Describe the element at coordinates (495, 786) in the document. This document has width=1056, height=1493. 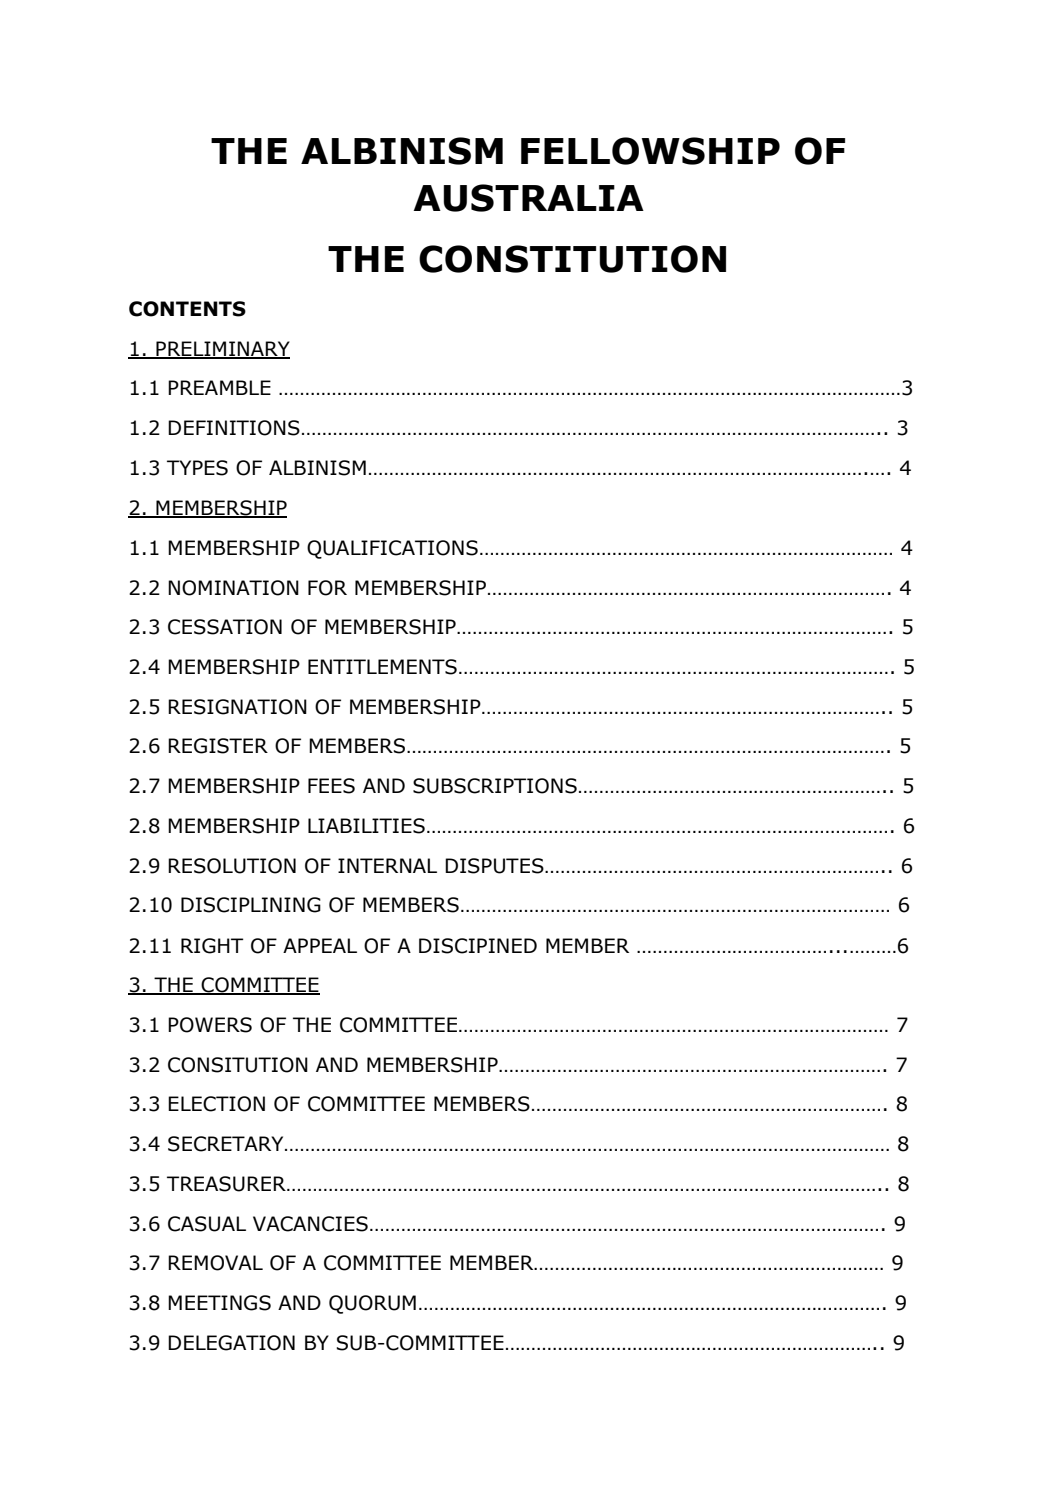
I see `SUBSCRIPTIONS` at that location.
